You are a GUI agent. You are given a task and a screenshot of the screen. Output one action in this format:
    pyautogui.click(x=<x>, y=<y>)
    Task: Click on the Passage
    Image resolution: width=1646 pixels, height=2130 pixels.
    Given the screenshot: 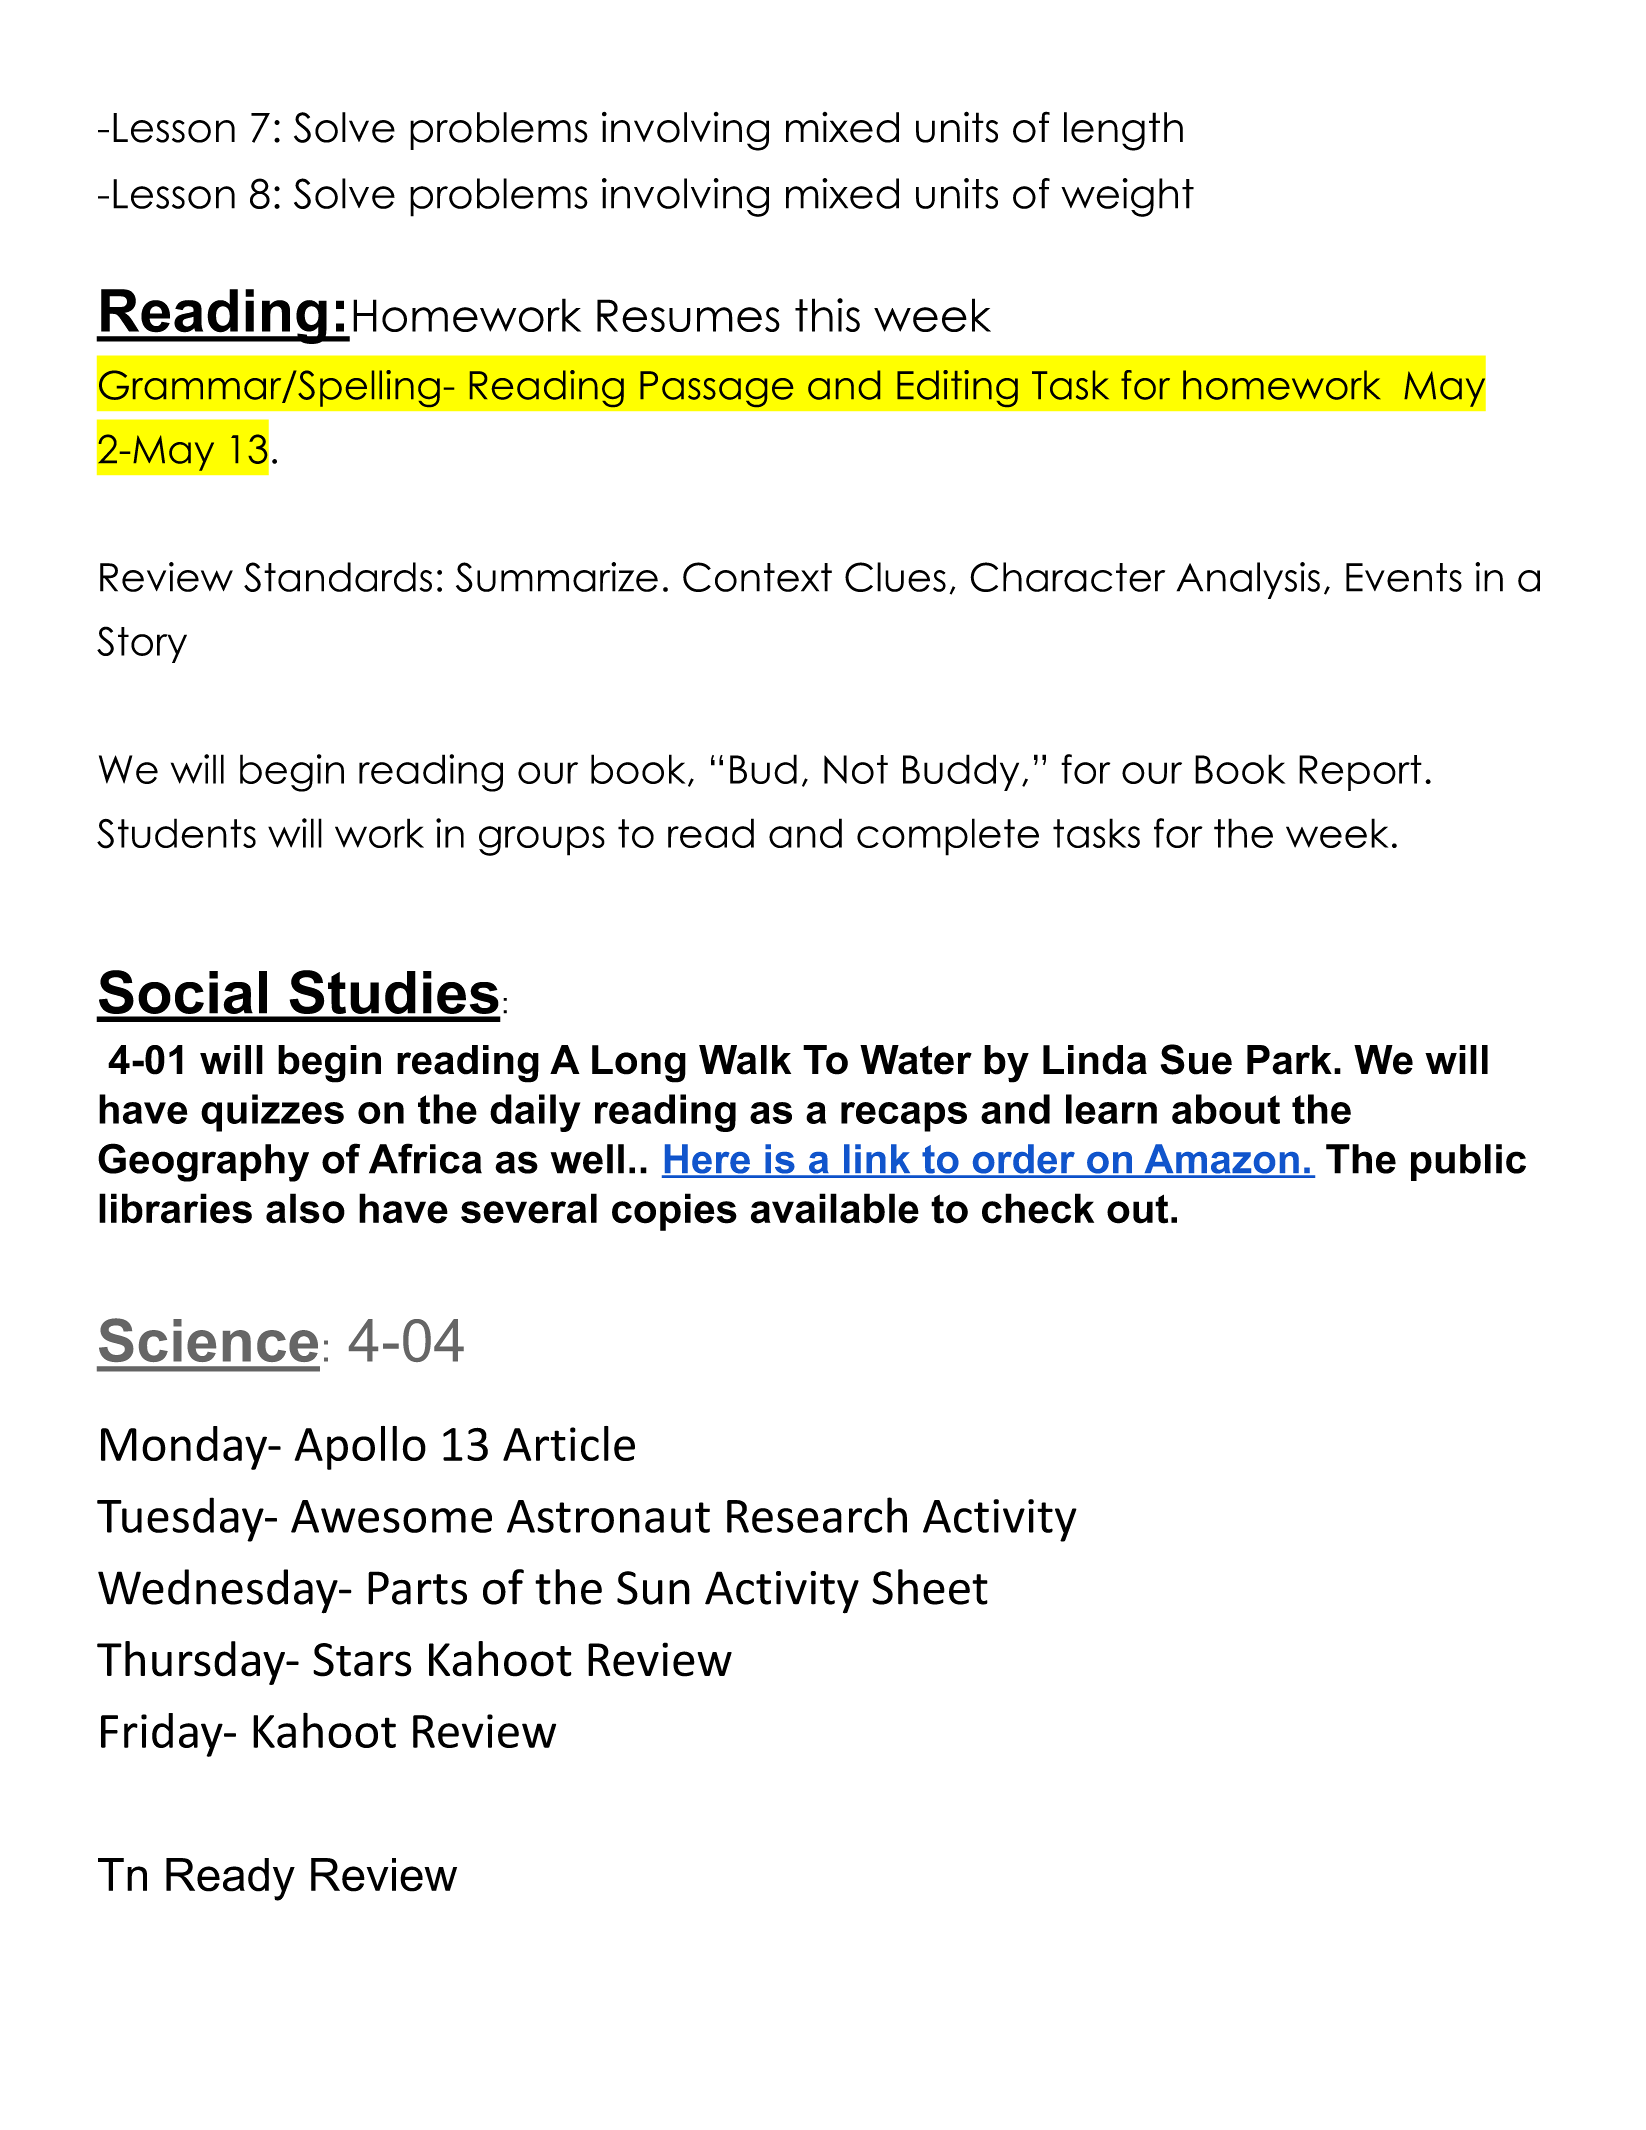 What is the action you would take?
    pyautogui.click(x=716, y=389)
